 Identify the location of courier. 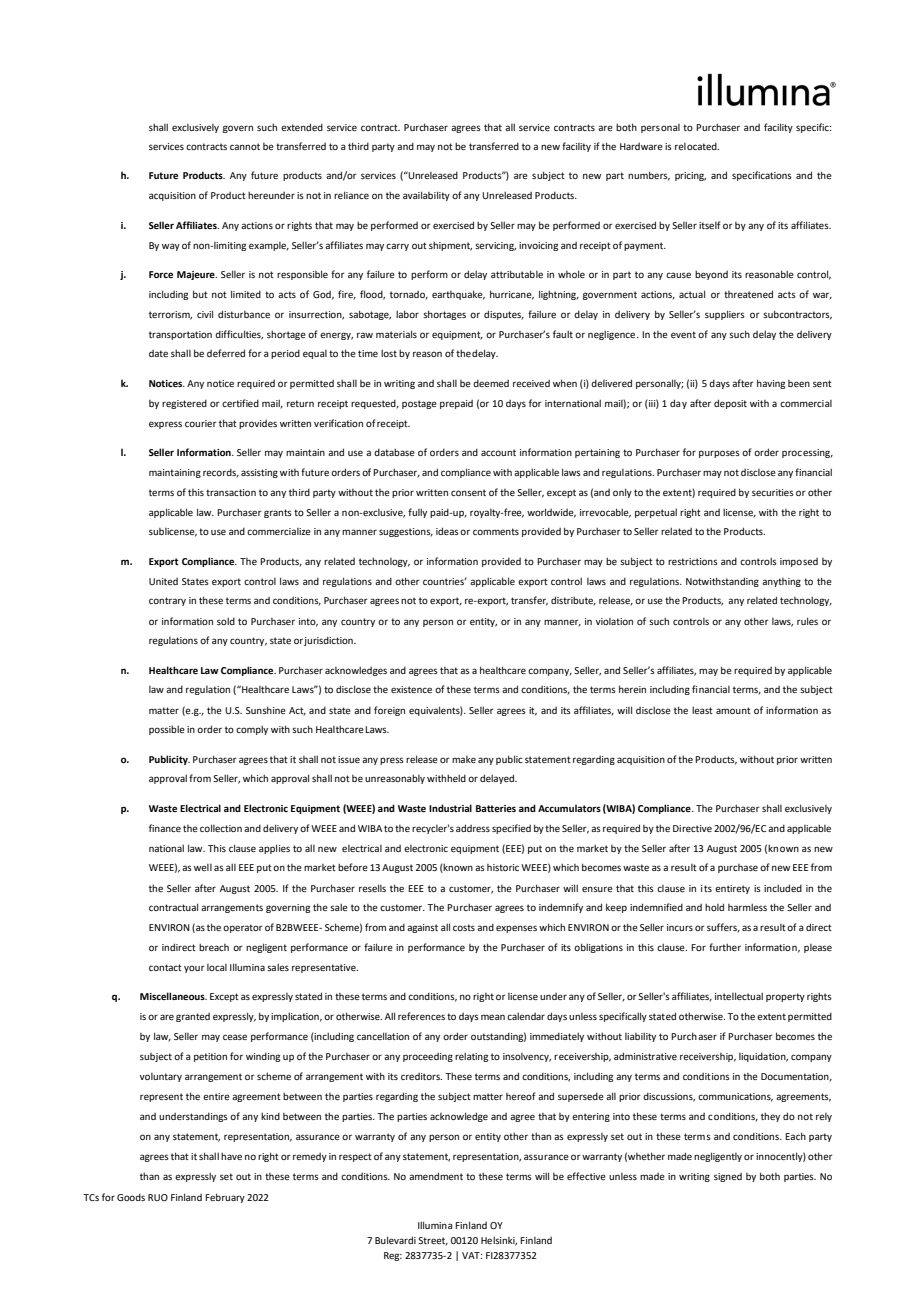
(201, 423).
